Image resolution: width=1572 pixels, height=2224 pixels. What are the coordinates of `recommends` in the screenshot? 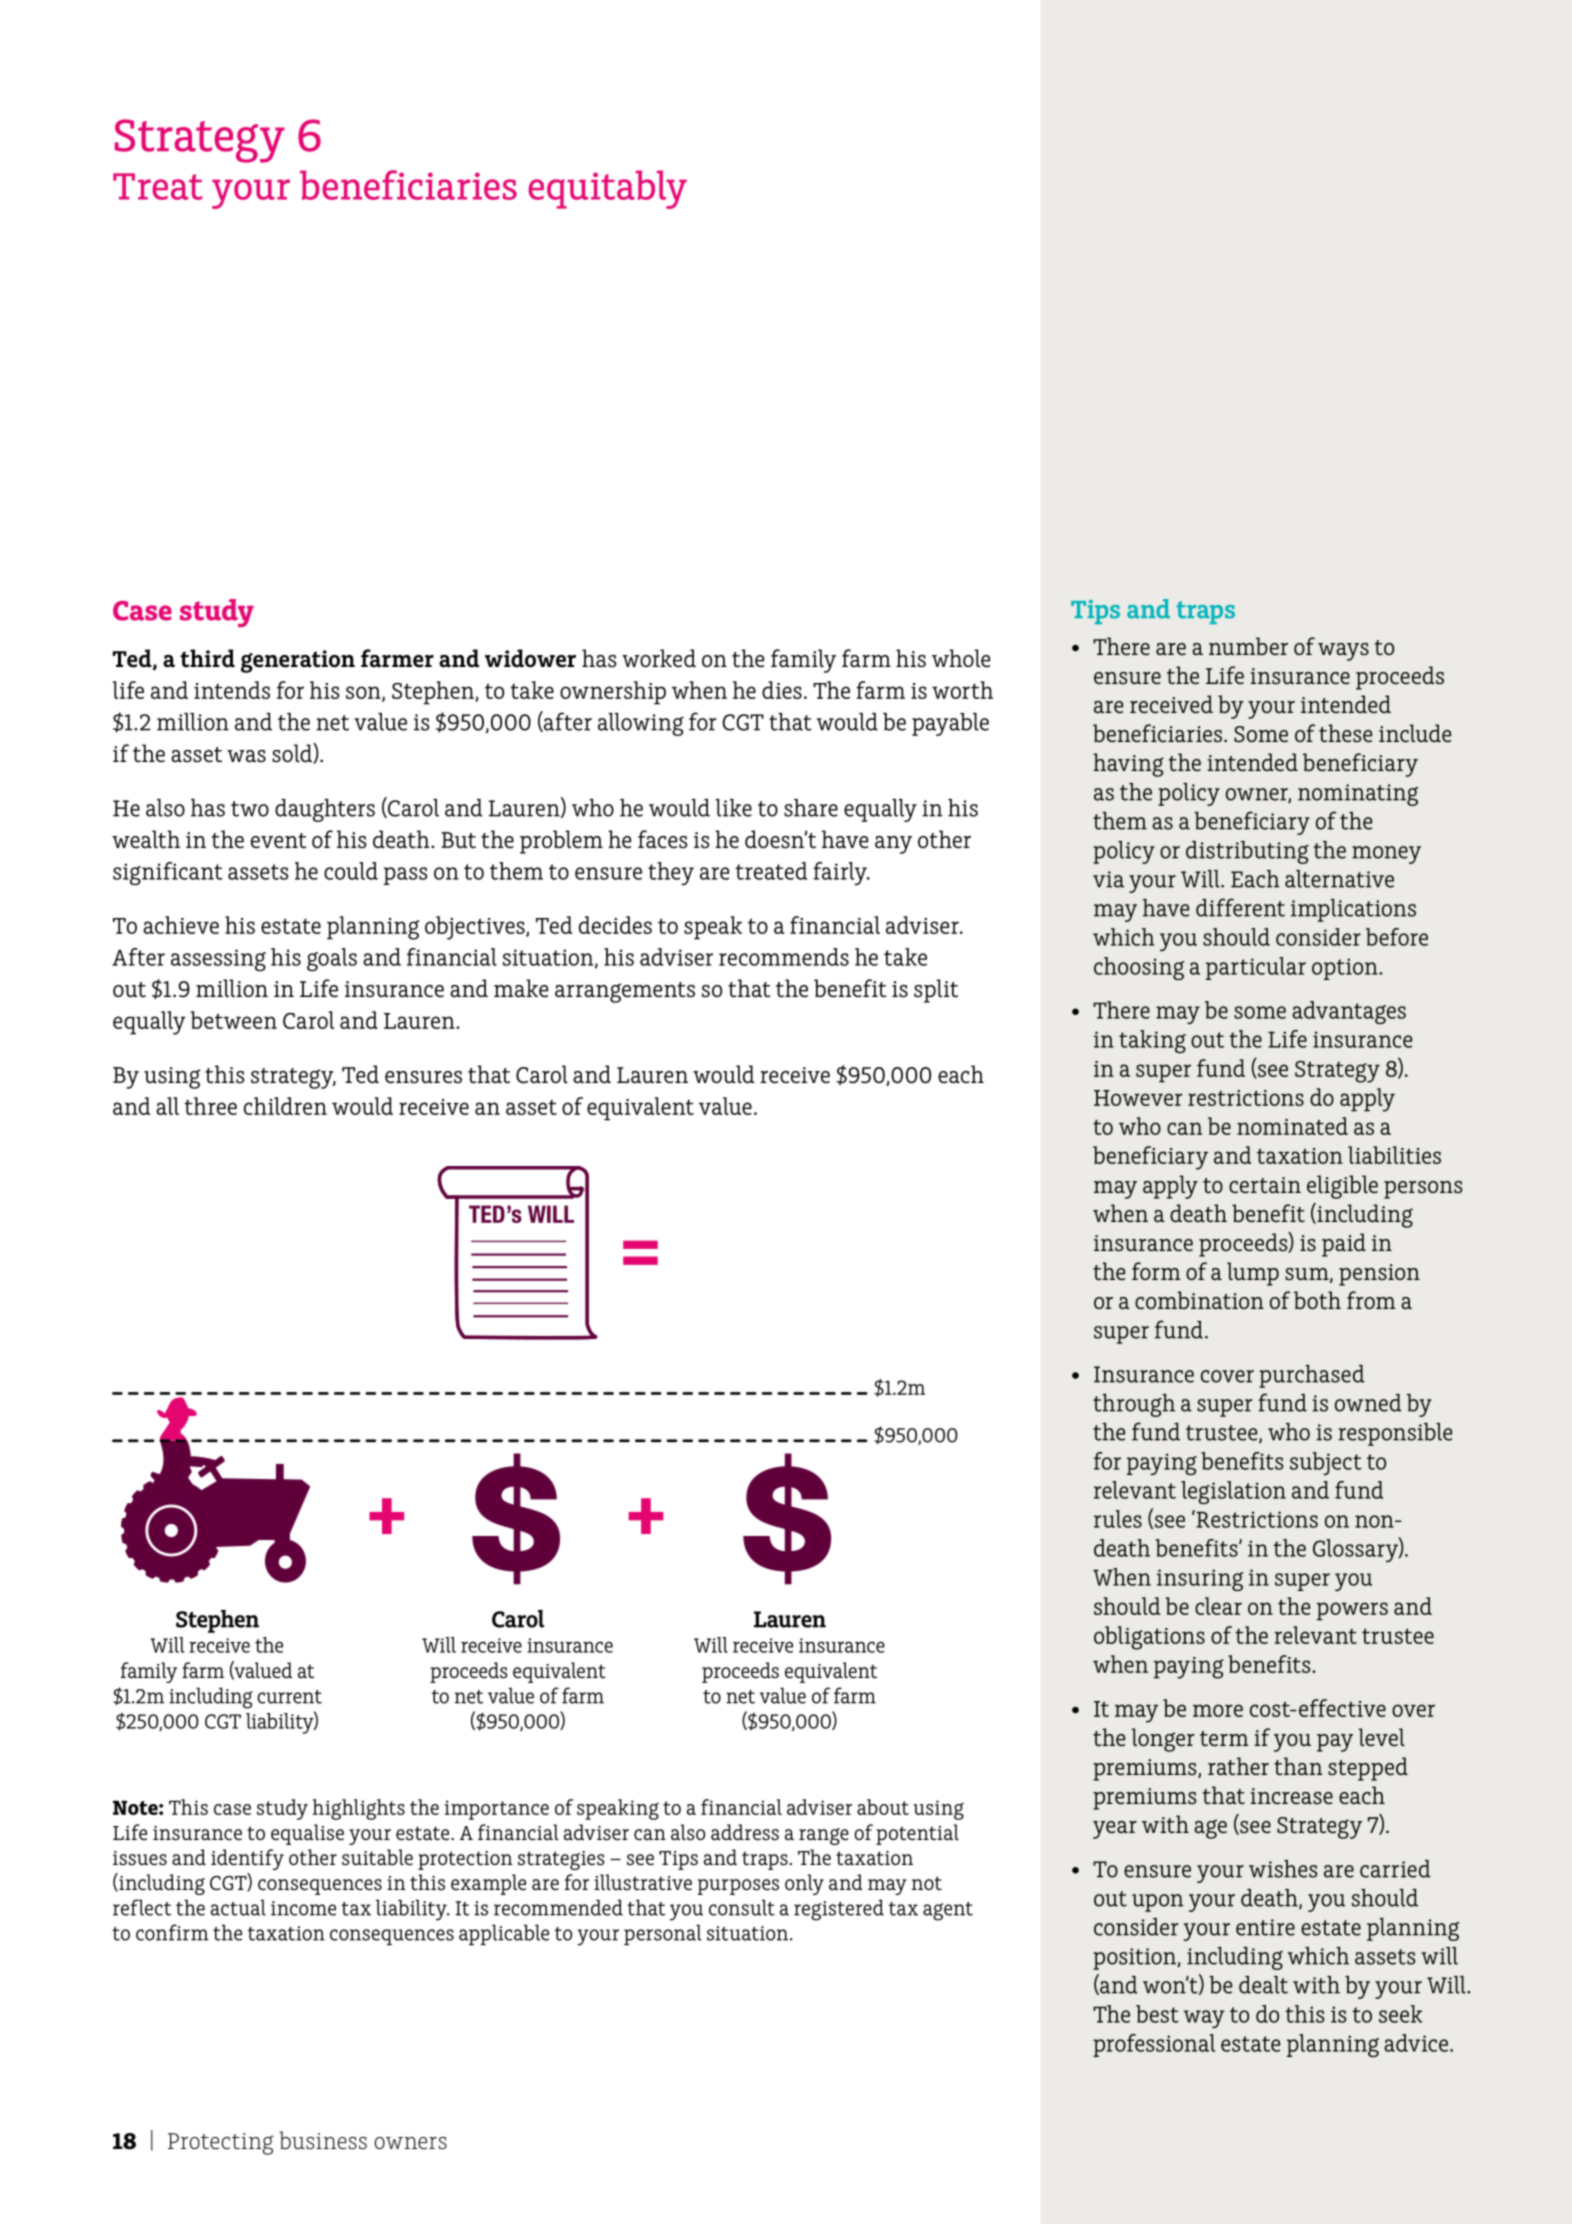 It's located at (784, 957).
